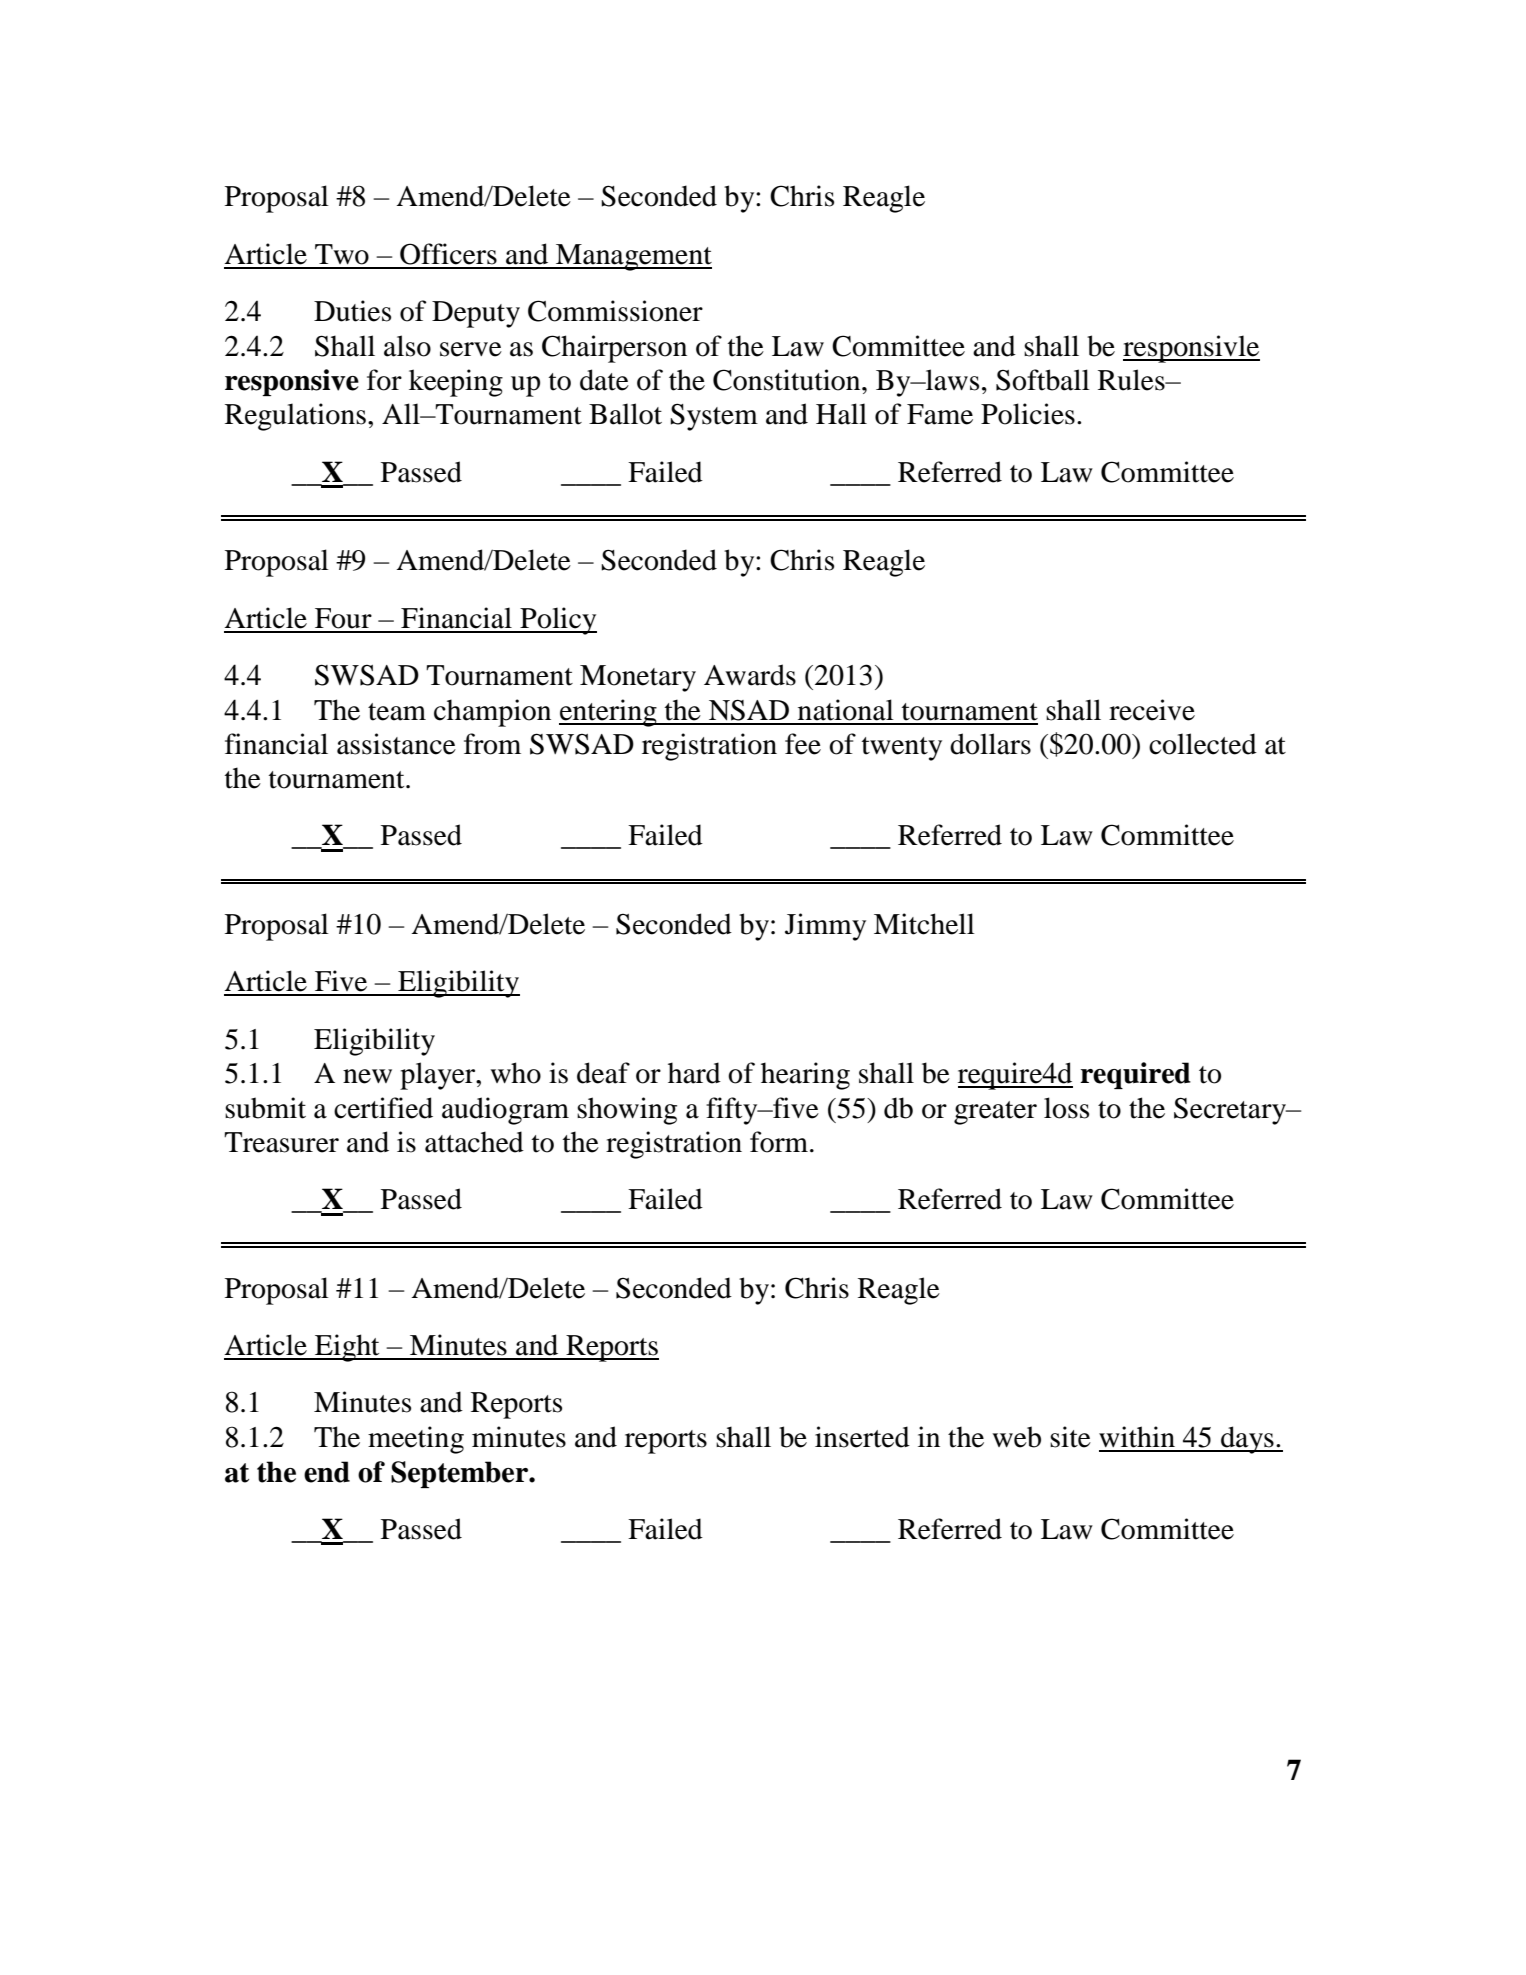 The image size is (1526, 1975). Describe the element at coordinates (416, 1440) in the document. I see `meeting` at that location.
